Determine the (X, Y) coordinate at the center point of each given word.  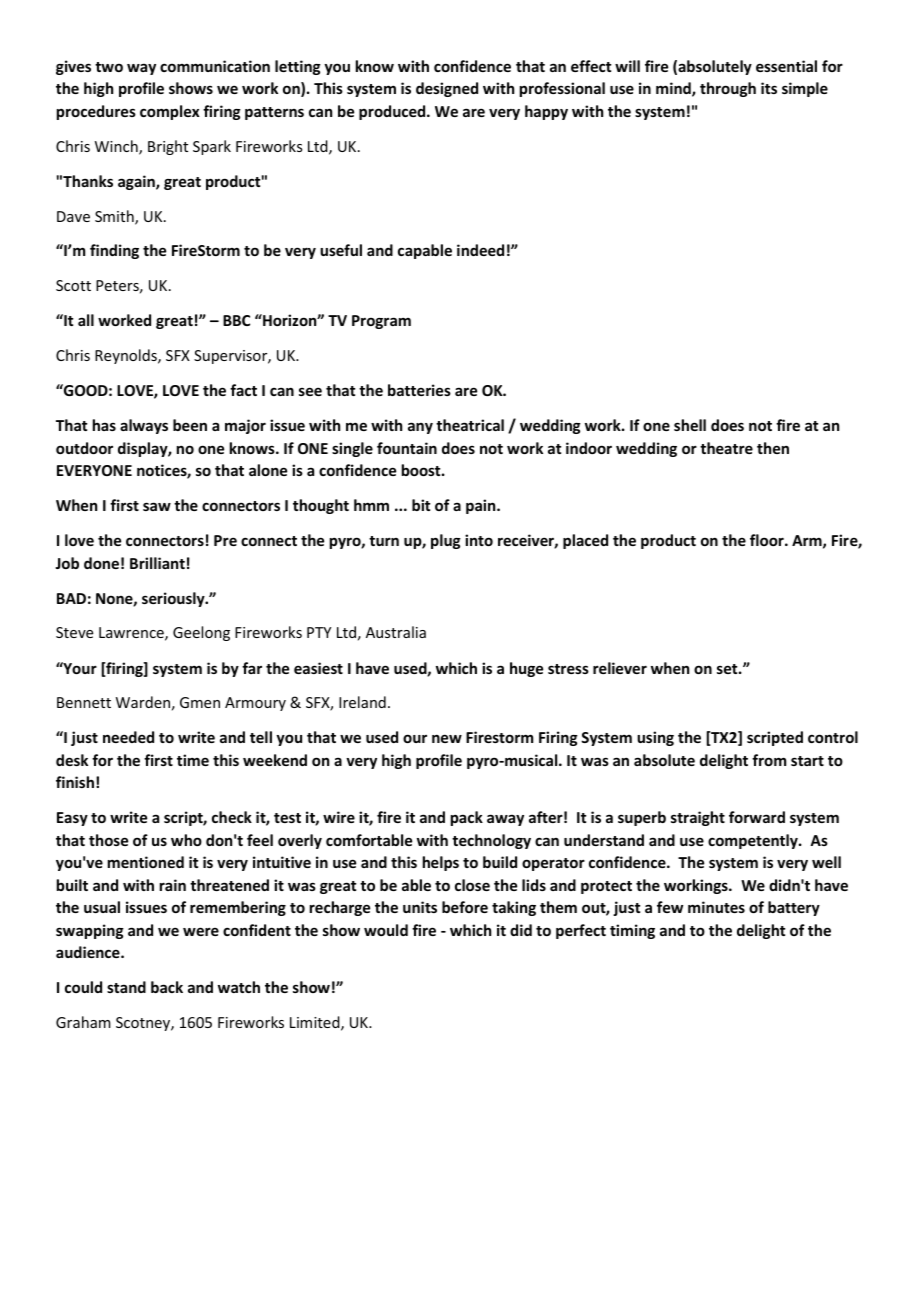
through (728, 89)
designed (447, 89)
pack (467, 818)
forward (757, 817)
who (186, 840)
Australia (396, 632)
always (144, 426)
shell (690, 425)
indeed (480, 250)
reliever (620, 668)
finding (114, 251)
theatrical (470, 425)
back (167, 987)
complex (170, 112)
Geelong (201, 633)
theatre (726, 448)
